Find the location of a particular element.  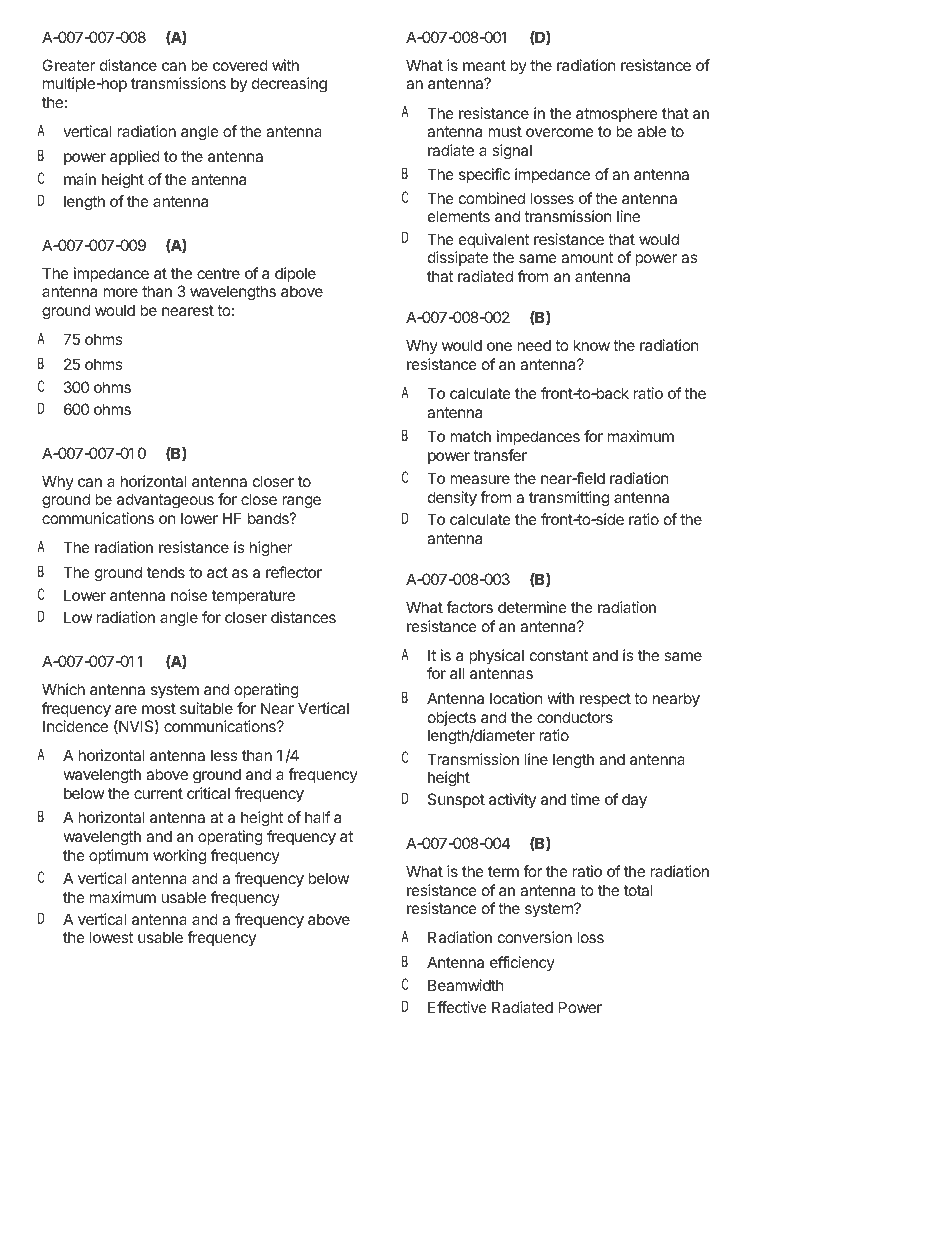

dipole is located at coordinates (295, 274).
